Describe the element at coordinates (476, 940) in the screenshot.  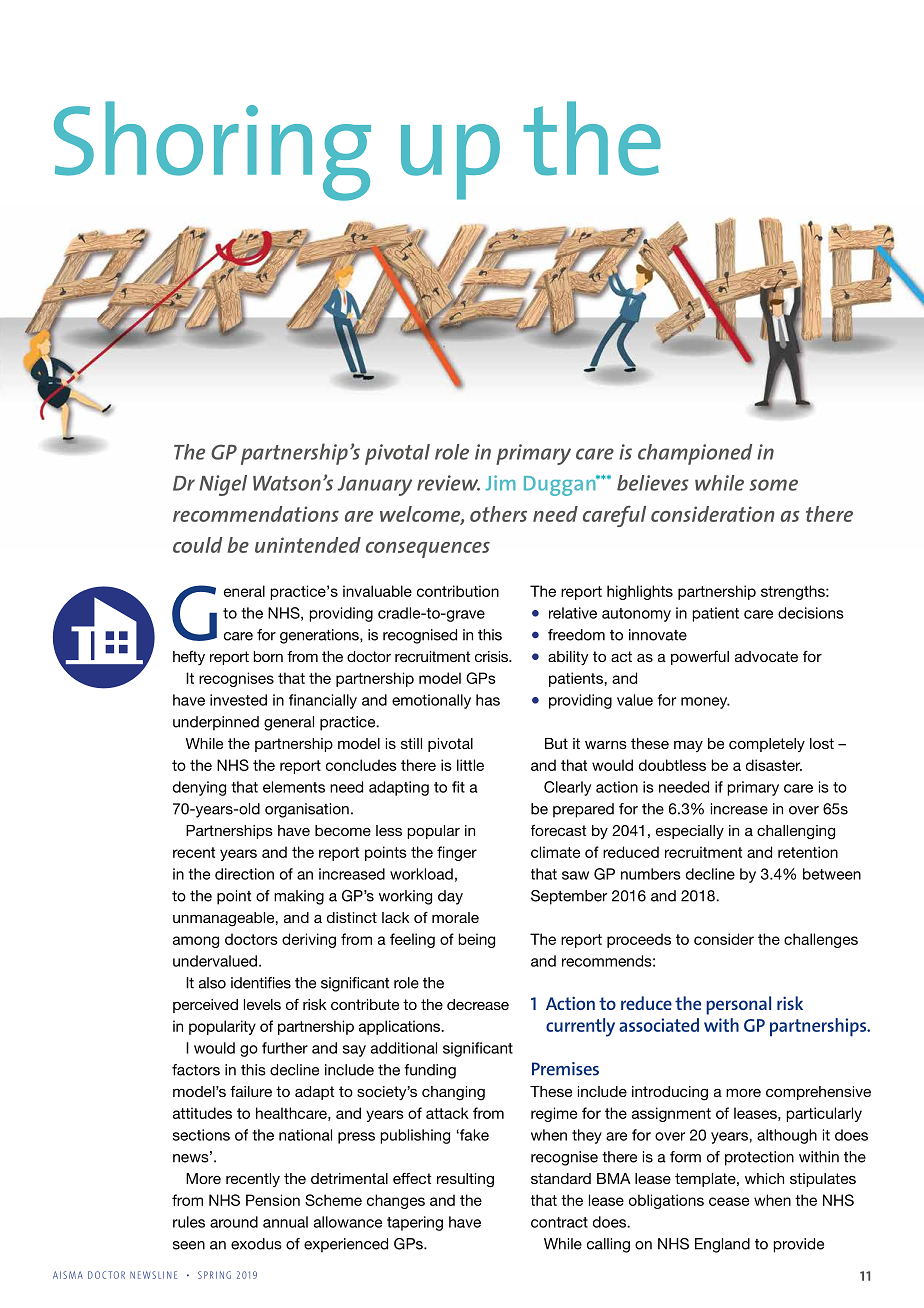
I see `being` at that location.
